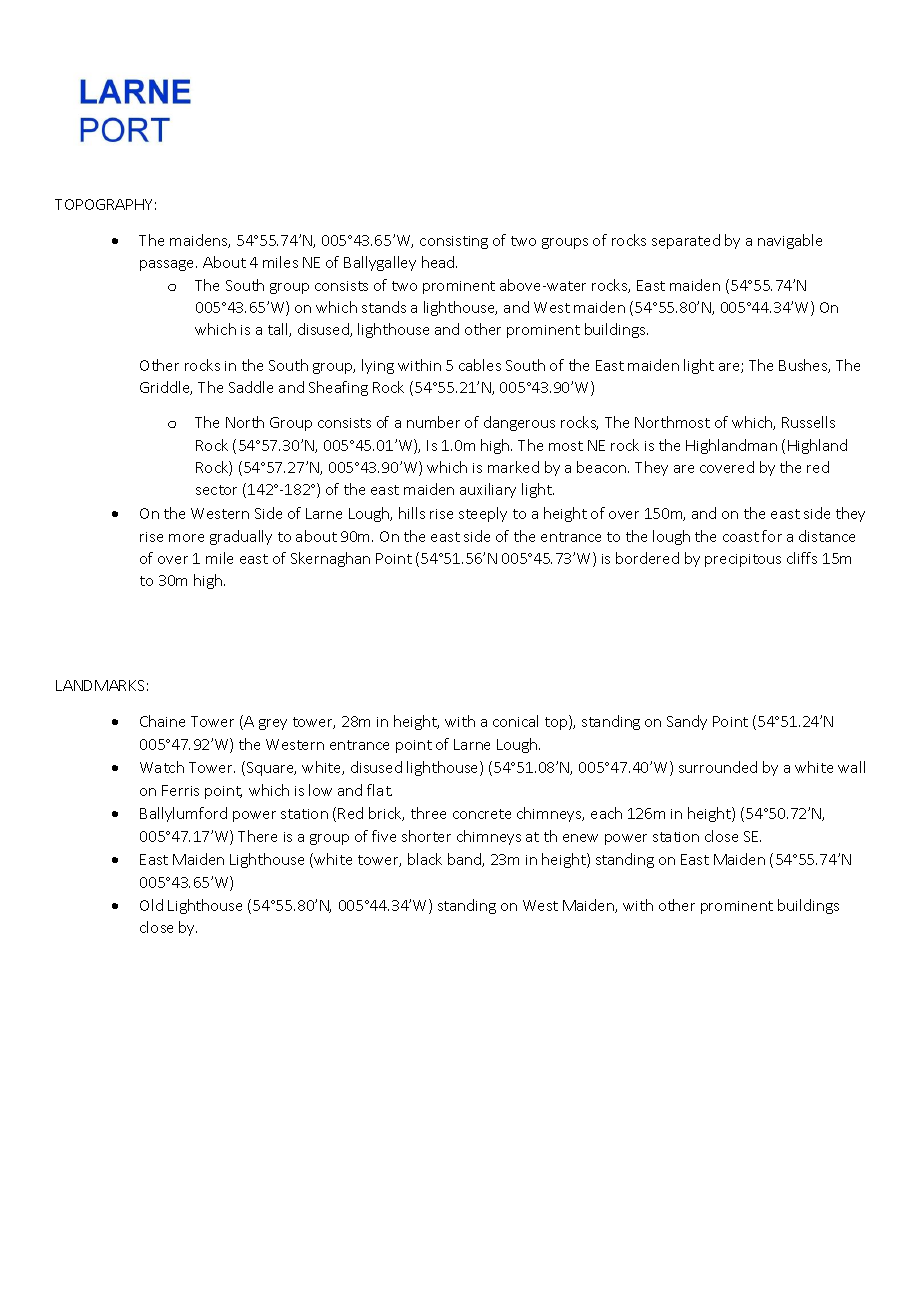  I want to click on Old, so click(151, 905).
